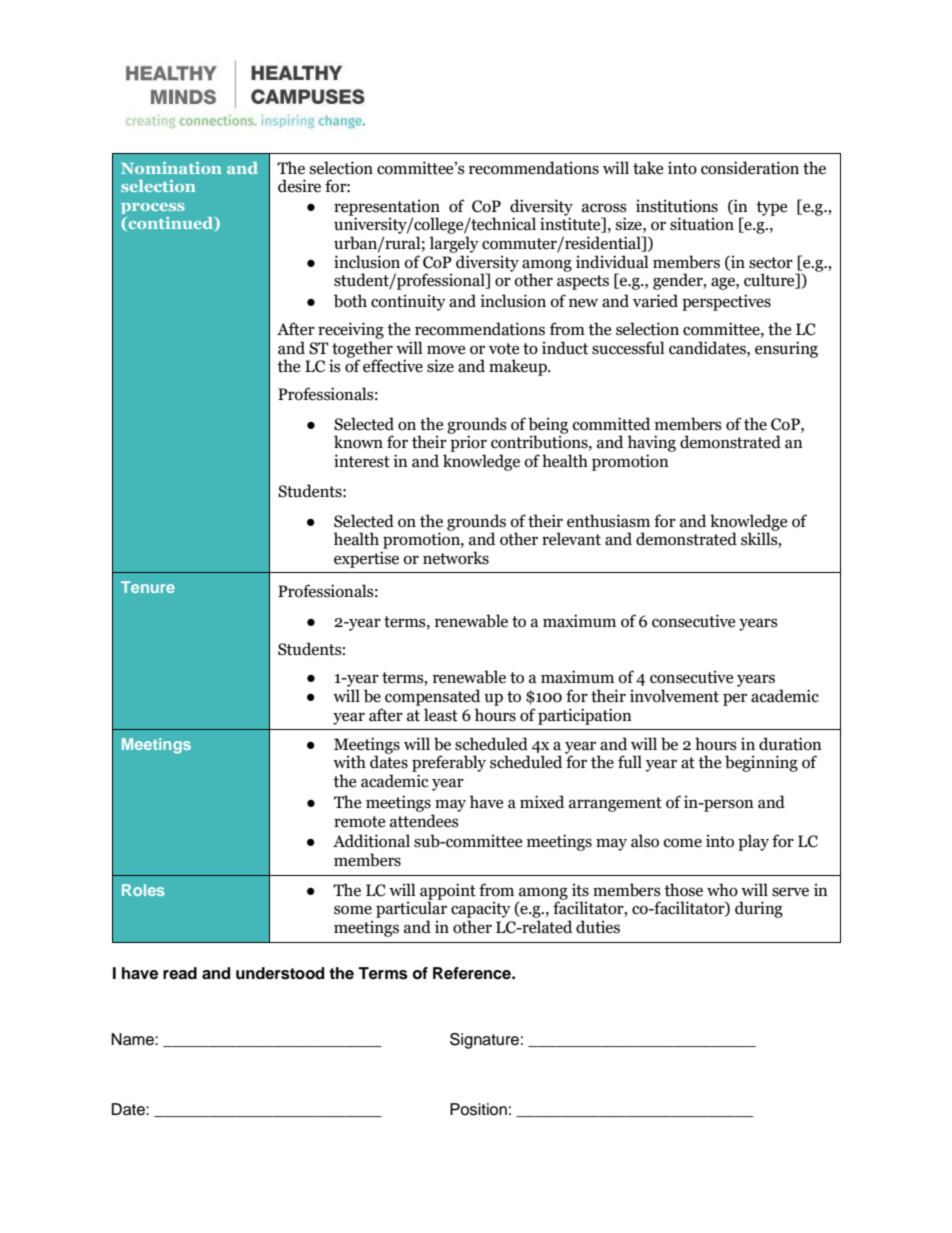  I want to click on largely, so click(454, 244).
